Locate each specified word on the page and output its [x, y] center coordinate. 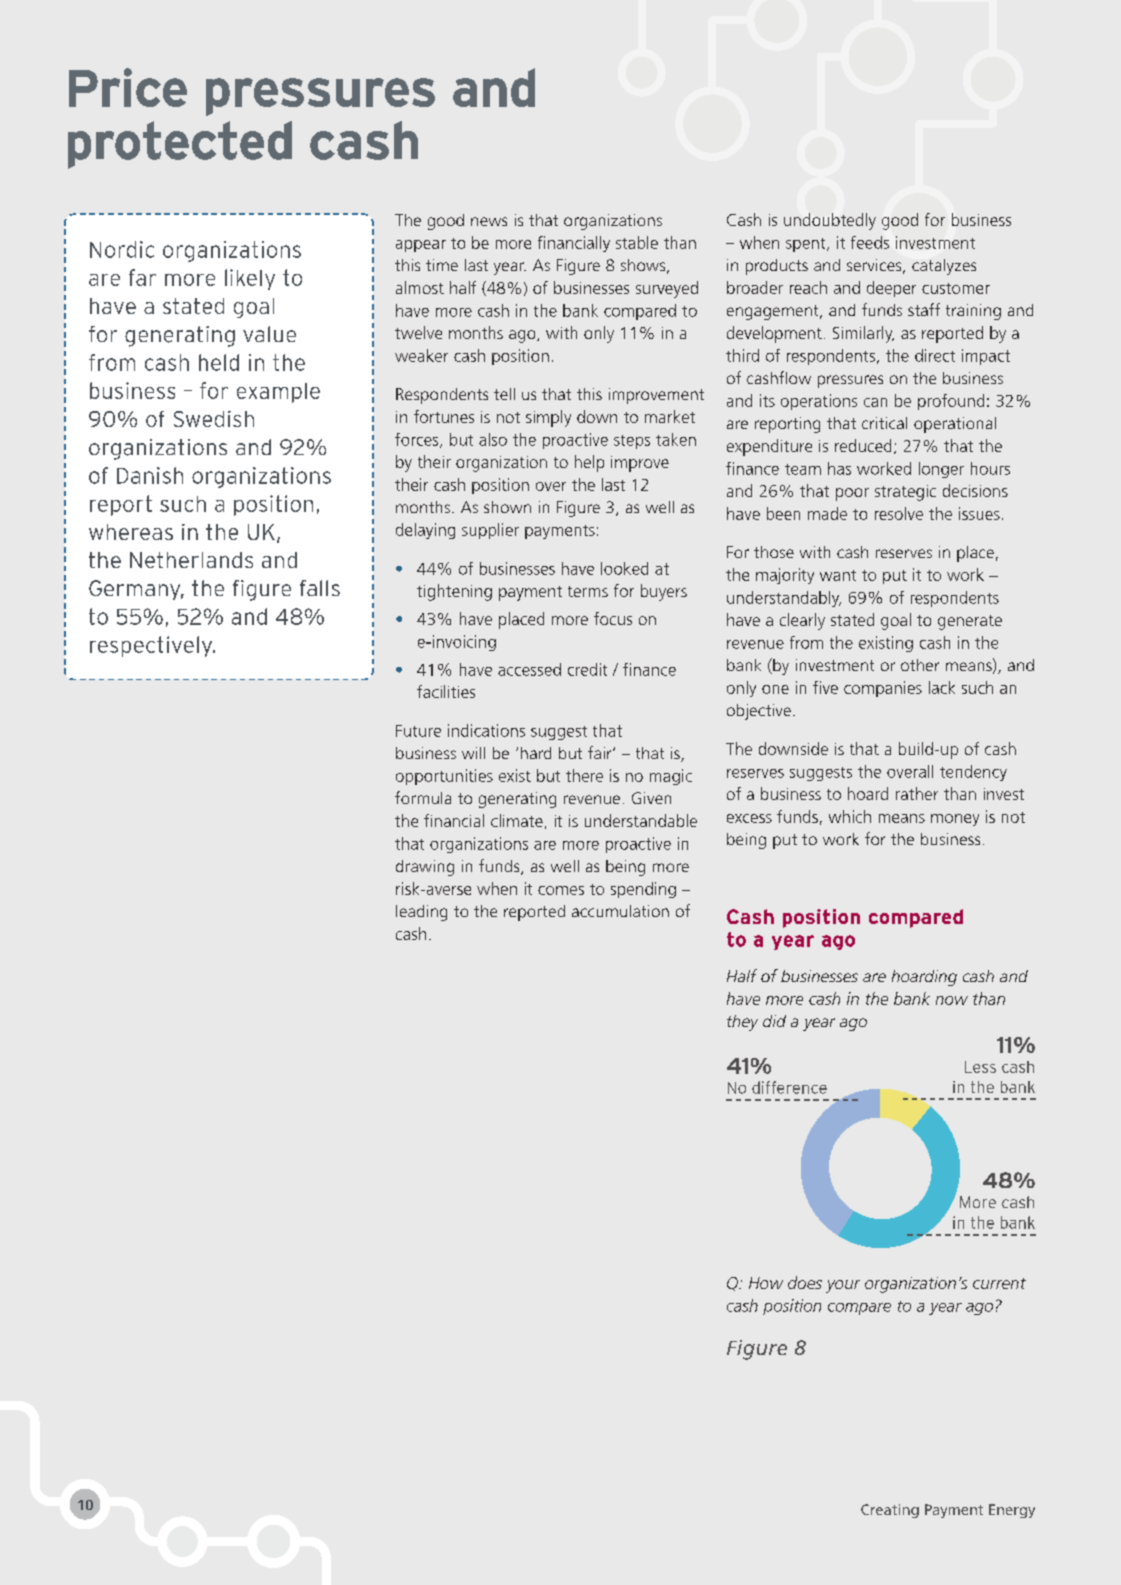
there [584, 775]
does [805, 1282]
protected [180, 145]
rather [917, 793]
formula [423, 797]
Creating [890, 1511]
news [489, 221]
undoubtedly [830, 221]
